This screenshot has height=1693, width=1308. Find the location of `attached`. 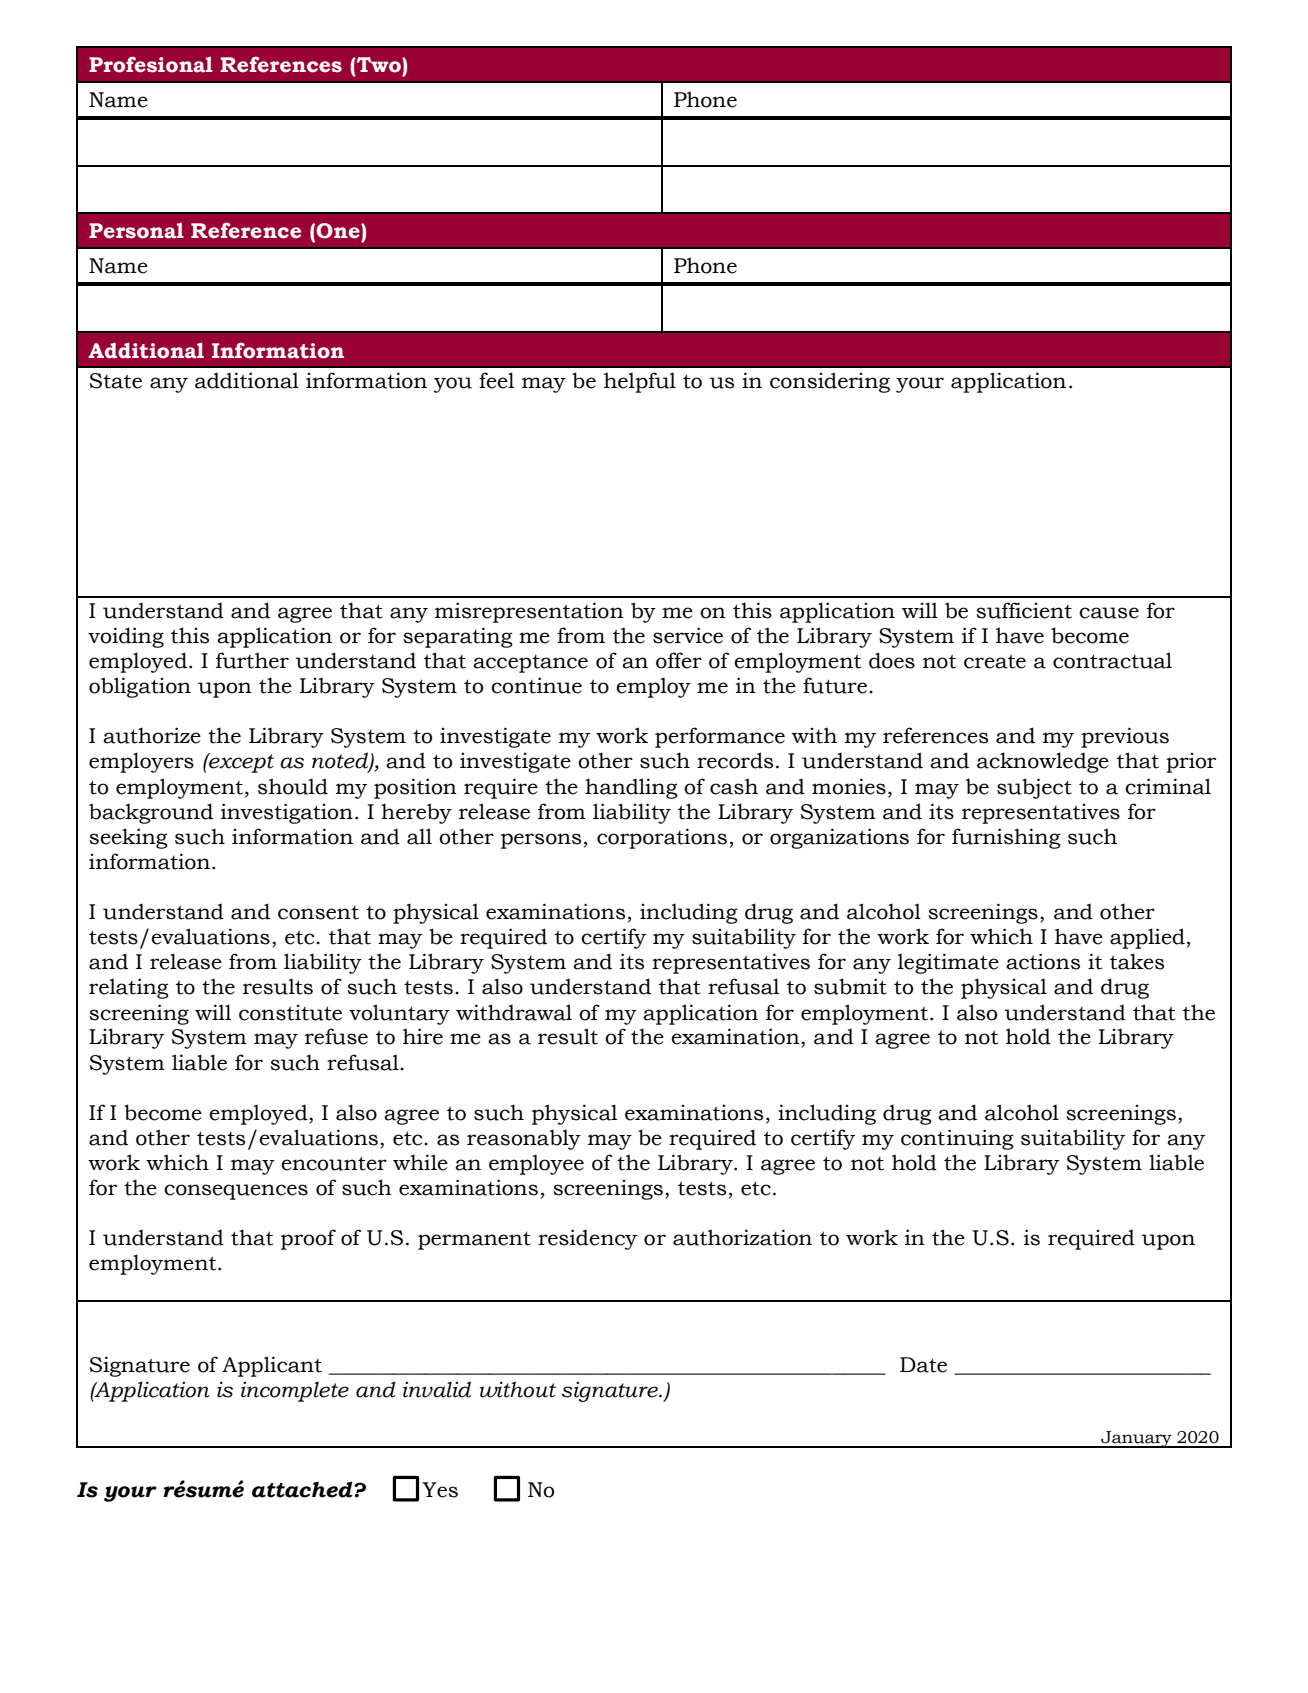

attached is located at coordinates (303, 1489).
